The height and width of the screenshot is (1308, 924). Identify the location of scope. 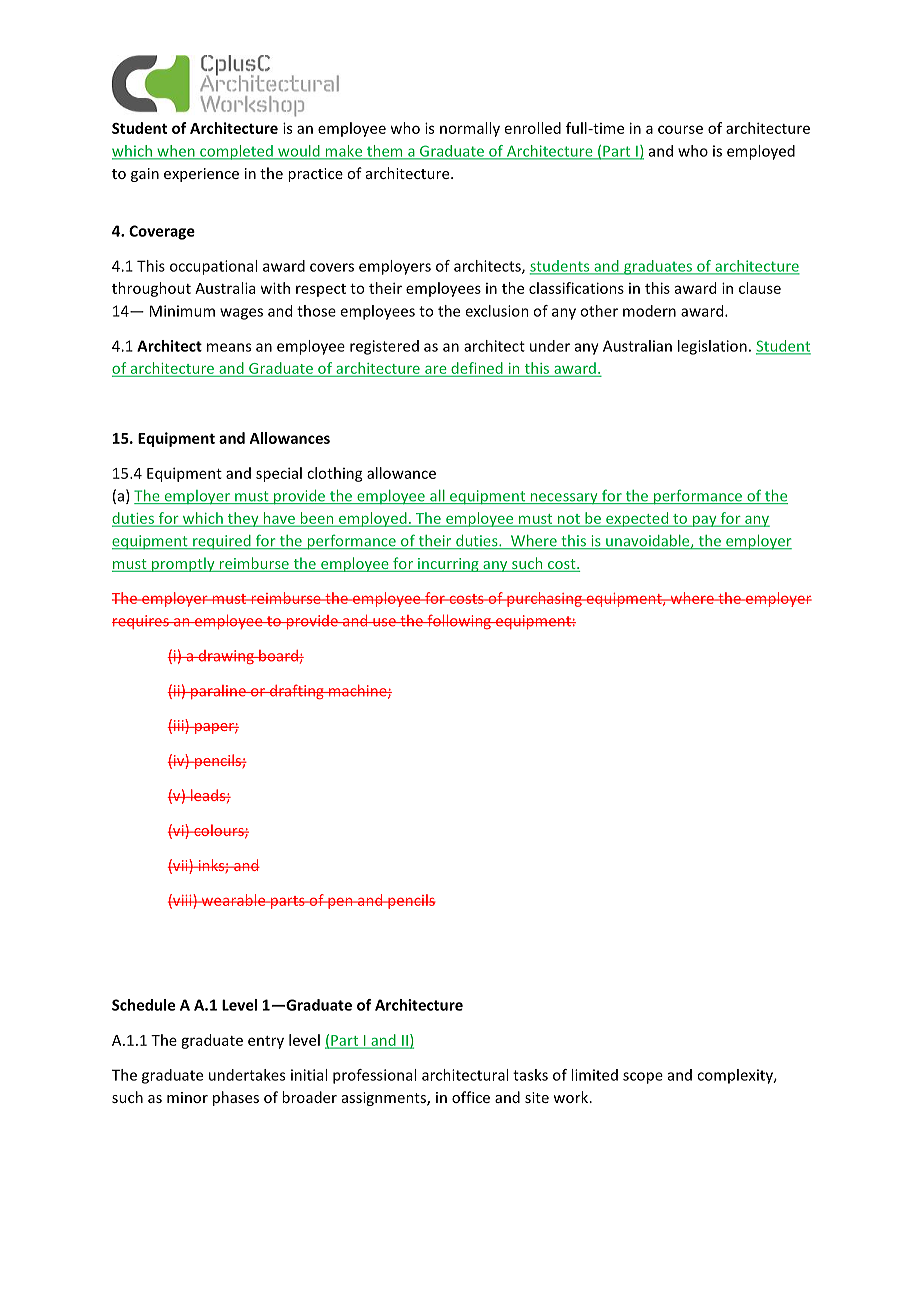
(643, 1078).
